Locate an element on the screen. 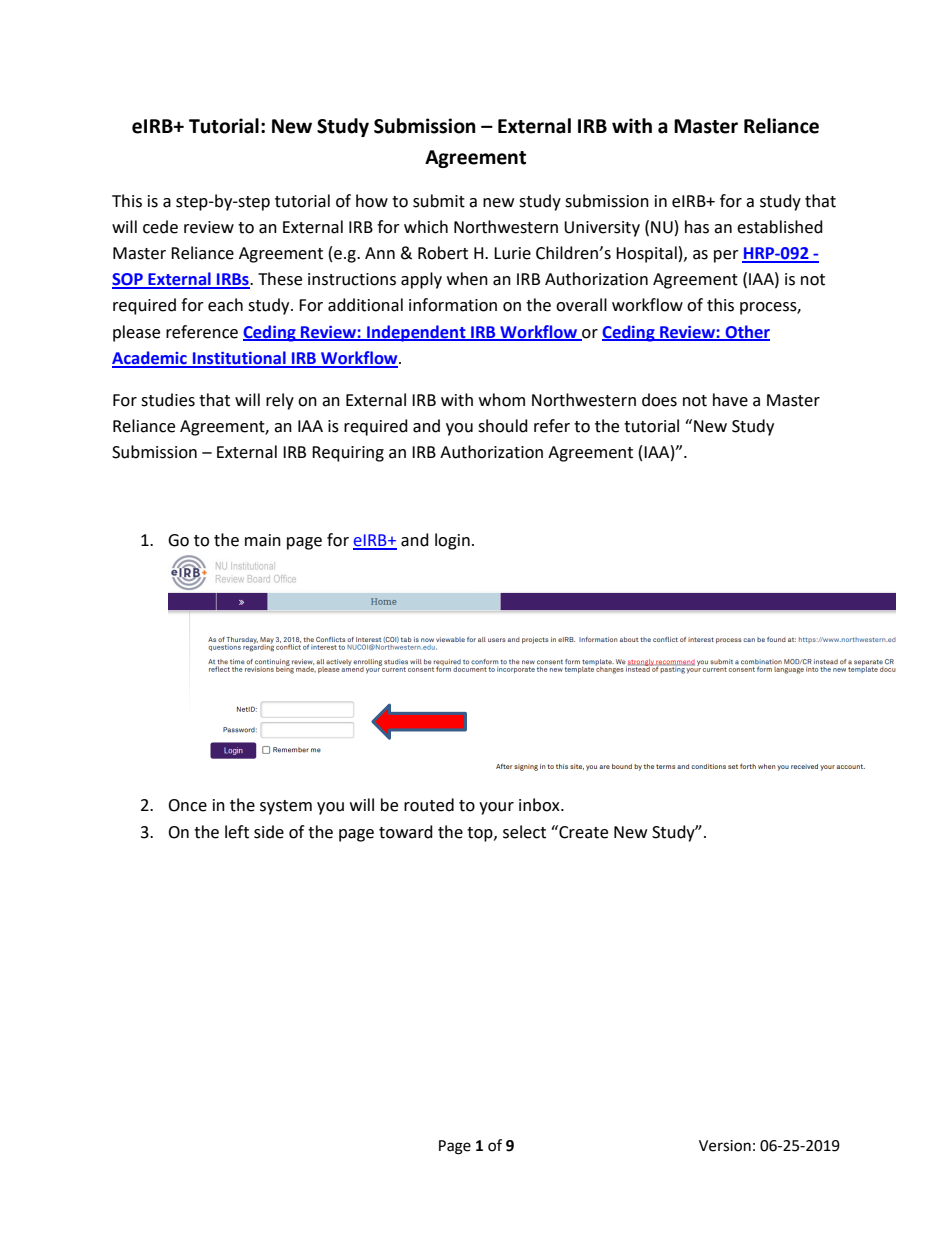 The width and height of the screenshot is (952, 1233). Version is located at coordinates (725, 1146).
